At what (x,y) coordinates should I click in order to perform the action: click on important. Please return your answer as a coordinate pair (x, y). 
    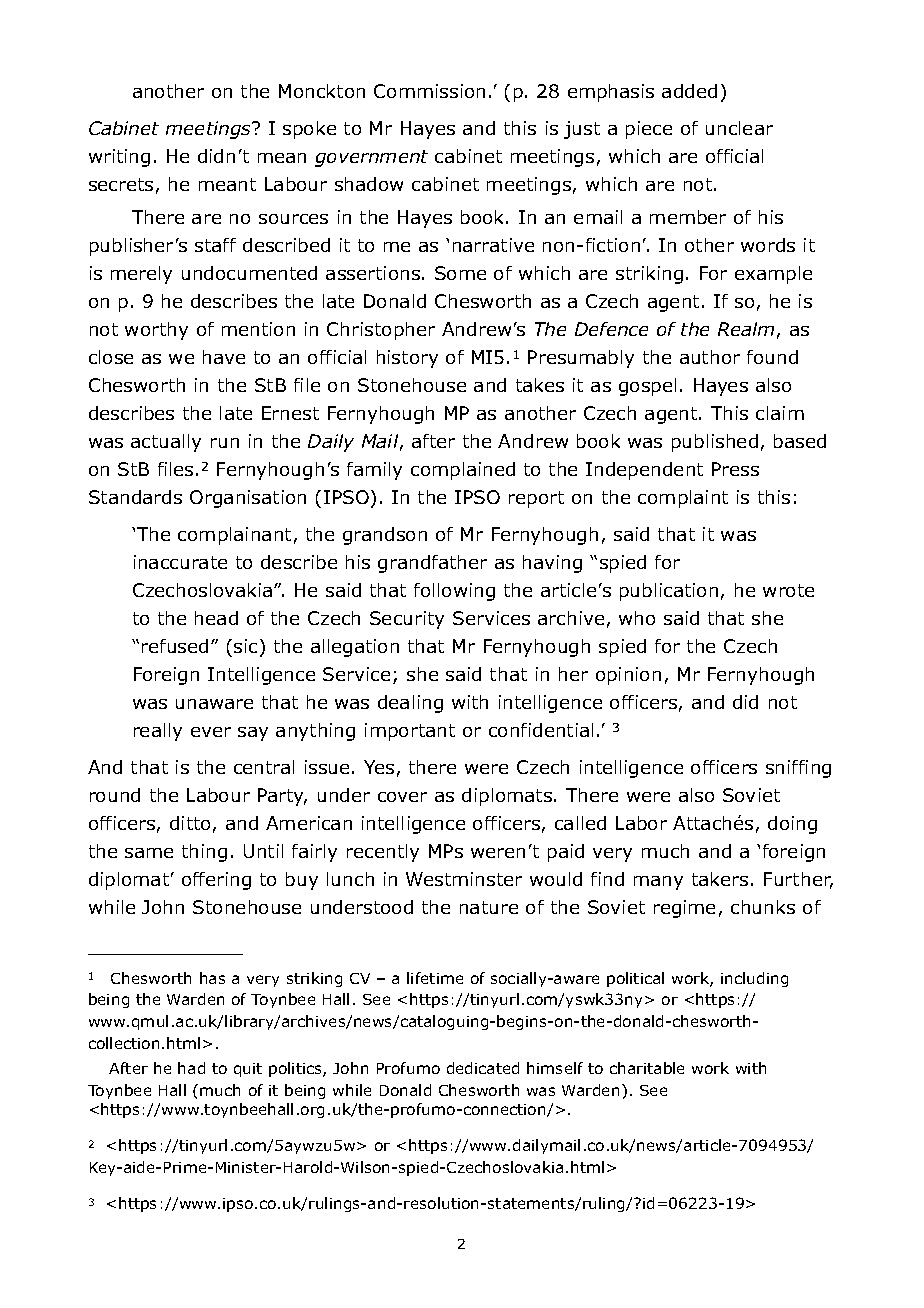
    Looking at the image, I should click on (410, 732).
